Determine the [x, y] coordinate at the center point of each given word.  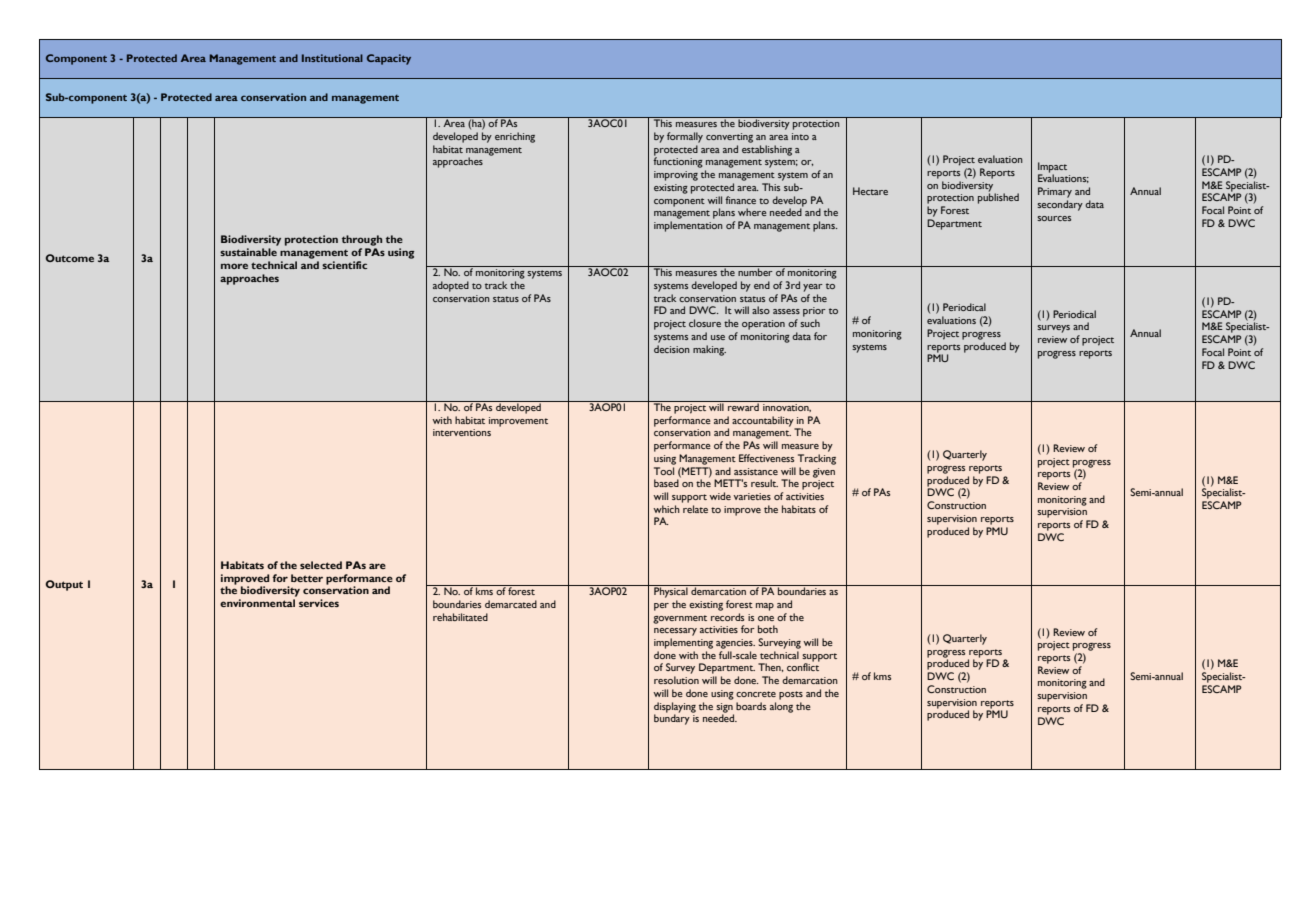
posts [791, 695]
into [800, 136]
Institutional [332, 58]
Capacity [389, 59]
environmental [257, 603]
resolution [676, 680]
